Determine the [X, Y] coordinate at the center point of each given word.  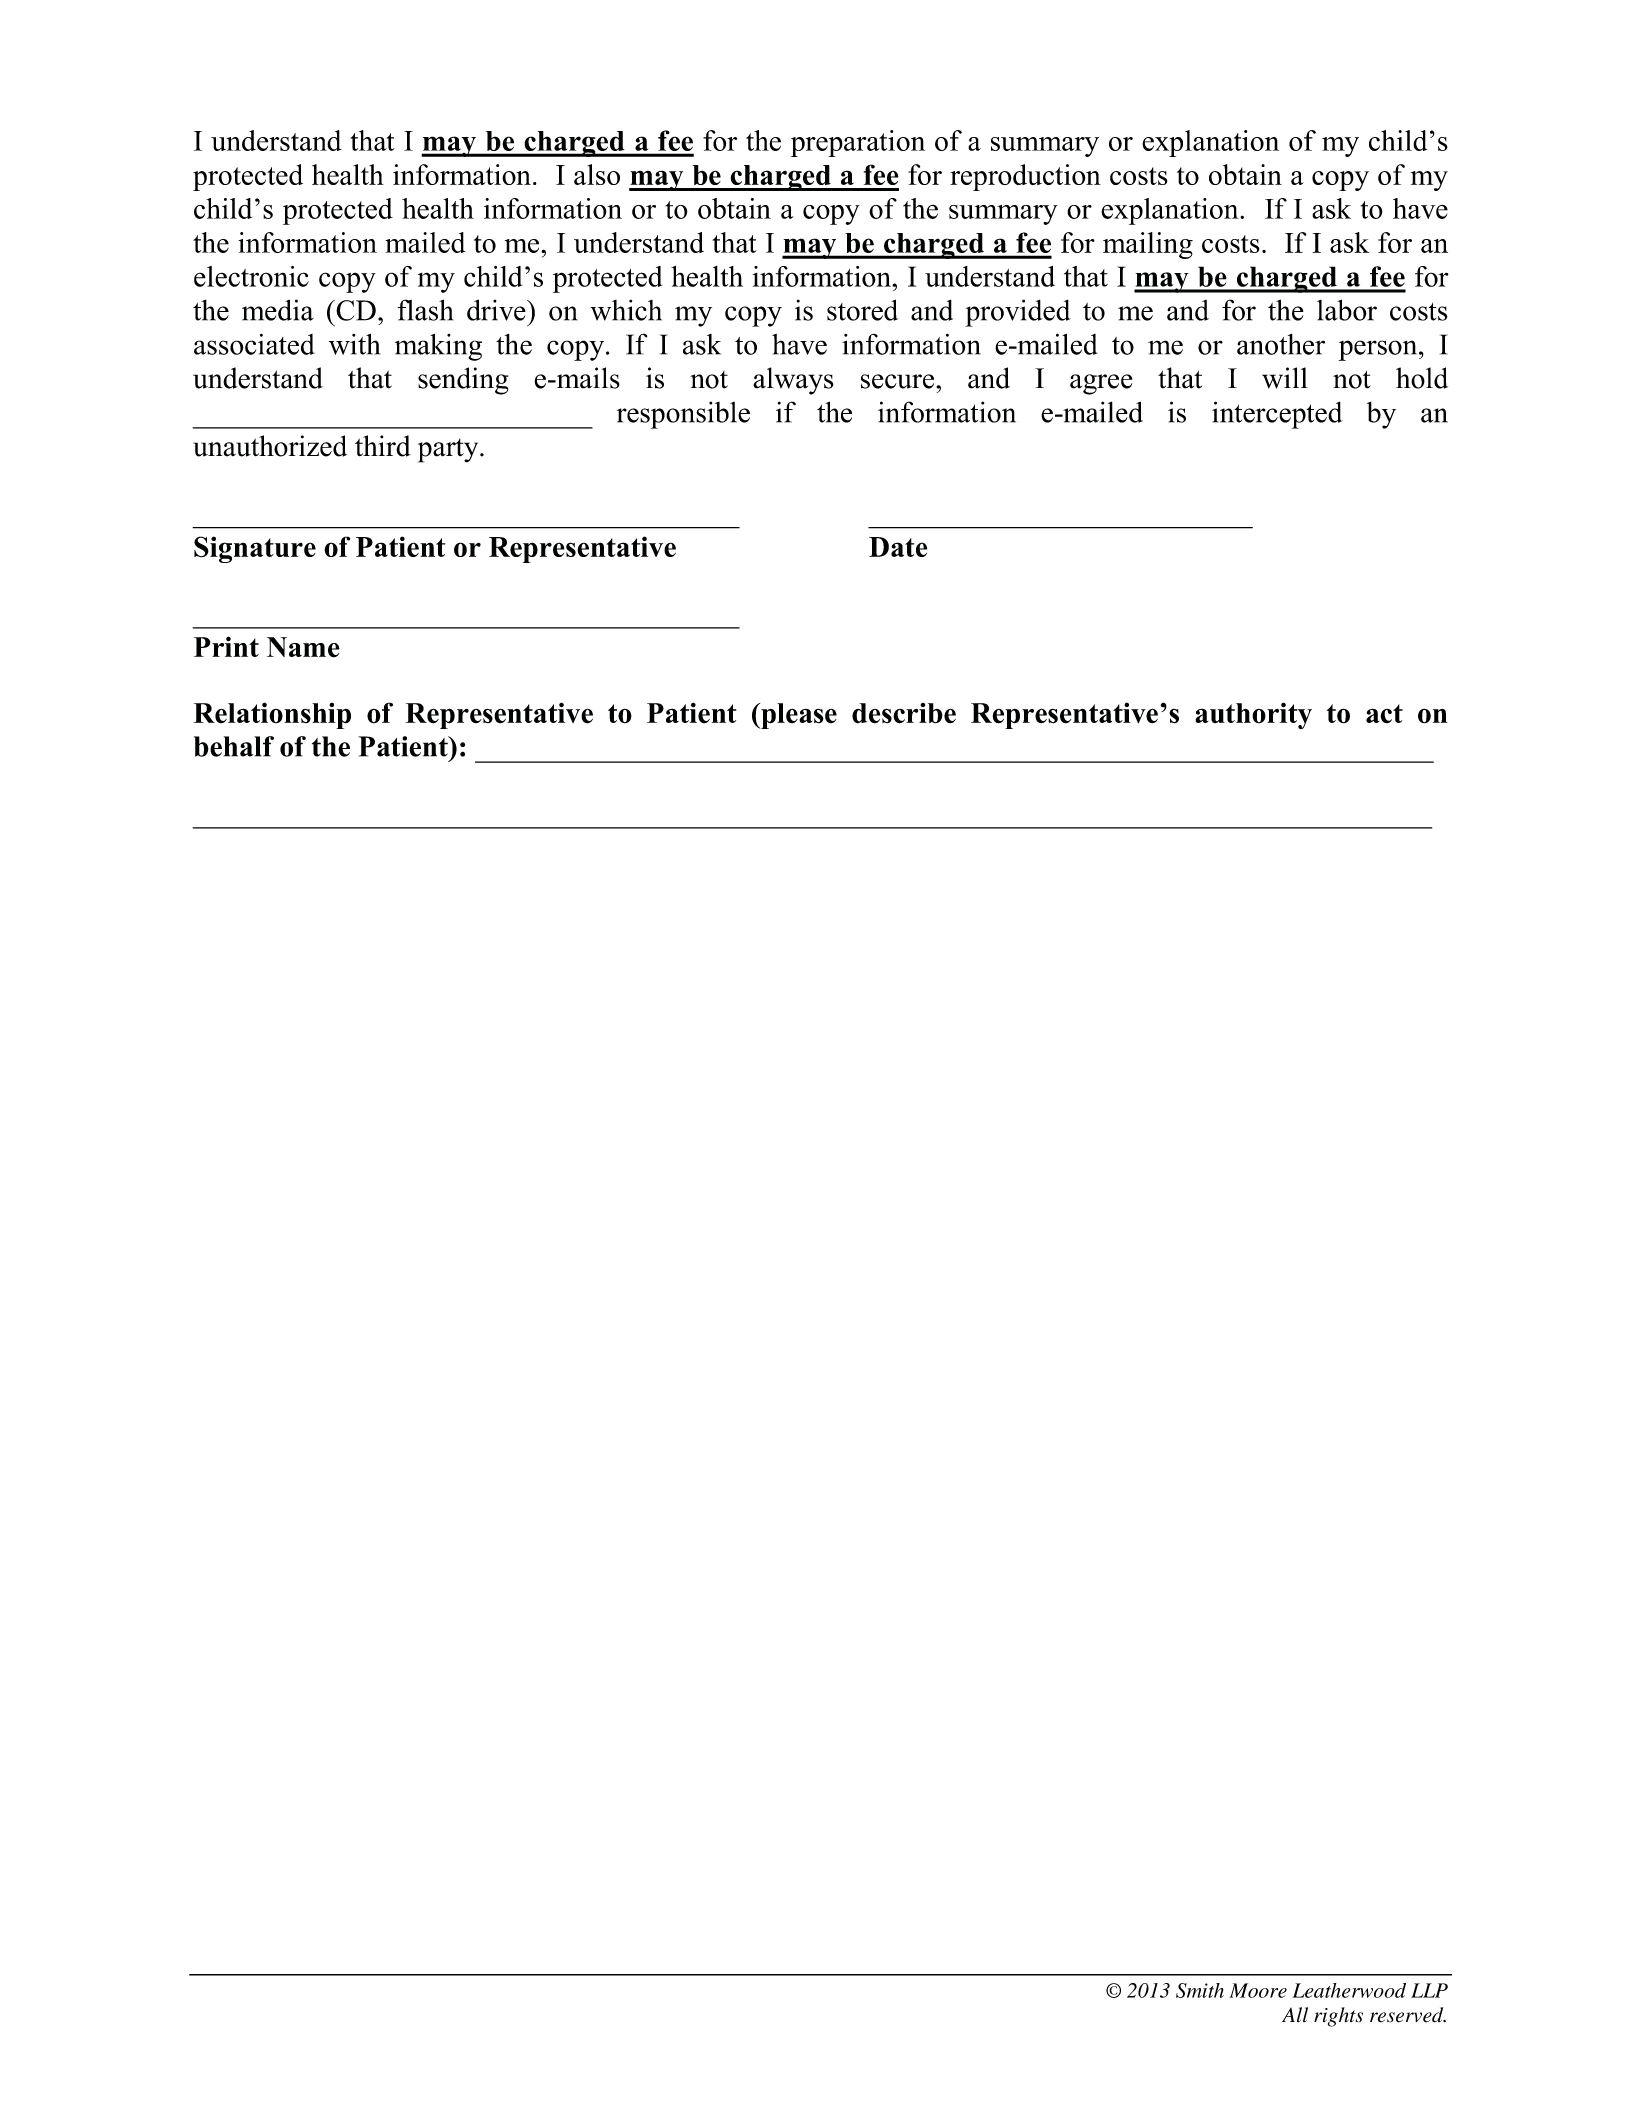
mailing [1148, 245]
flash [425, 310]
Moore [1258, 1990]
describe [904, 713]
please [798, 716]
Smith [1200, 1990]
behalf [234, 746]
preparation [858, 143]
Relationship [272, 715]
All [1295, 2014]
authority [1253, 715]
